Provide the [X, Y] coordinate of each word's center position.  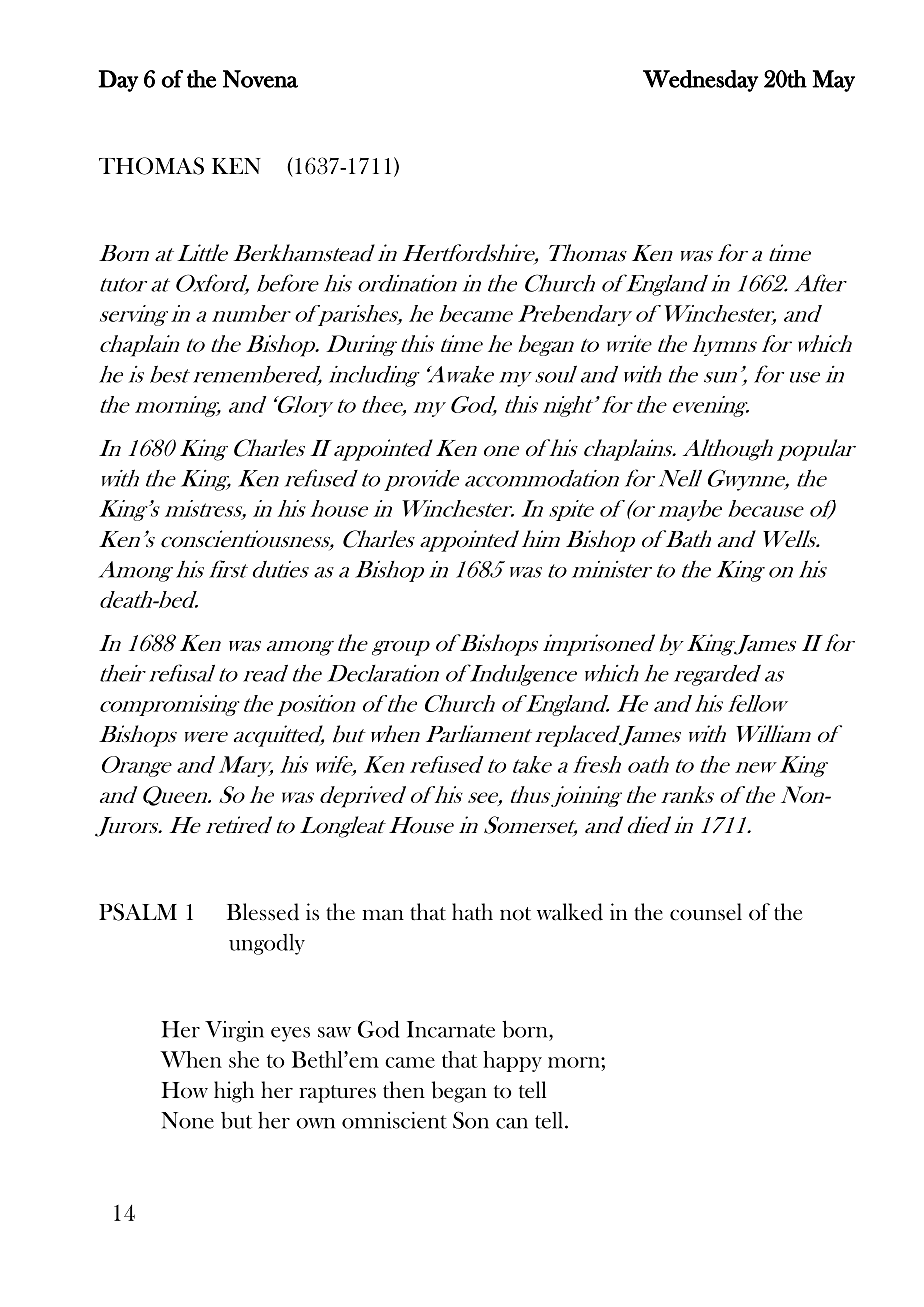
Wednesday [700, 81]
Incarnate [451, 1029]
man [383, 915]
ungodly [267, 944]
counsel [706, 912]
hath [472, 911]
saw [334, 1032]
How [184, 1090]
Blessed [263, 912]
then [404, 1090]
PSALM [138, 912]
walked [570, 912]
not [515, 913]
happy [512, 1061]
